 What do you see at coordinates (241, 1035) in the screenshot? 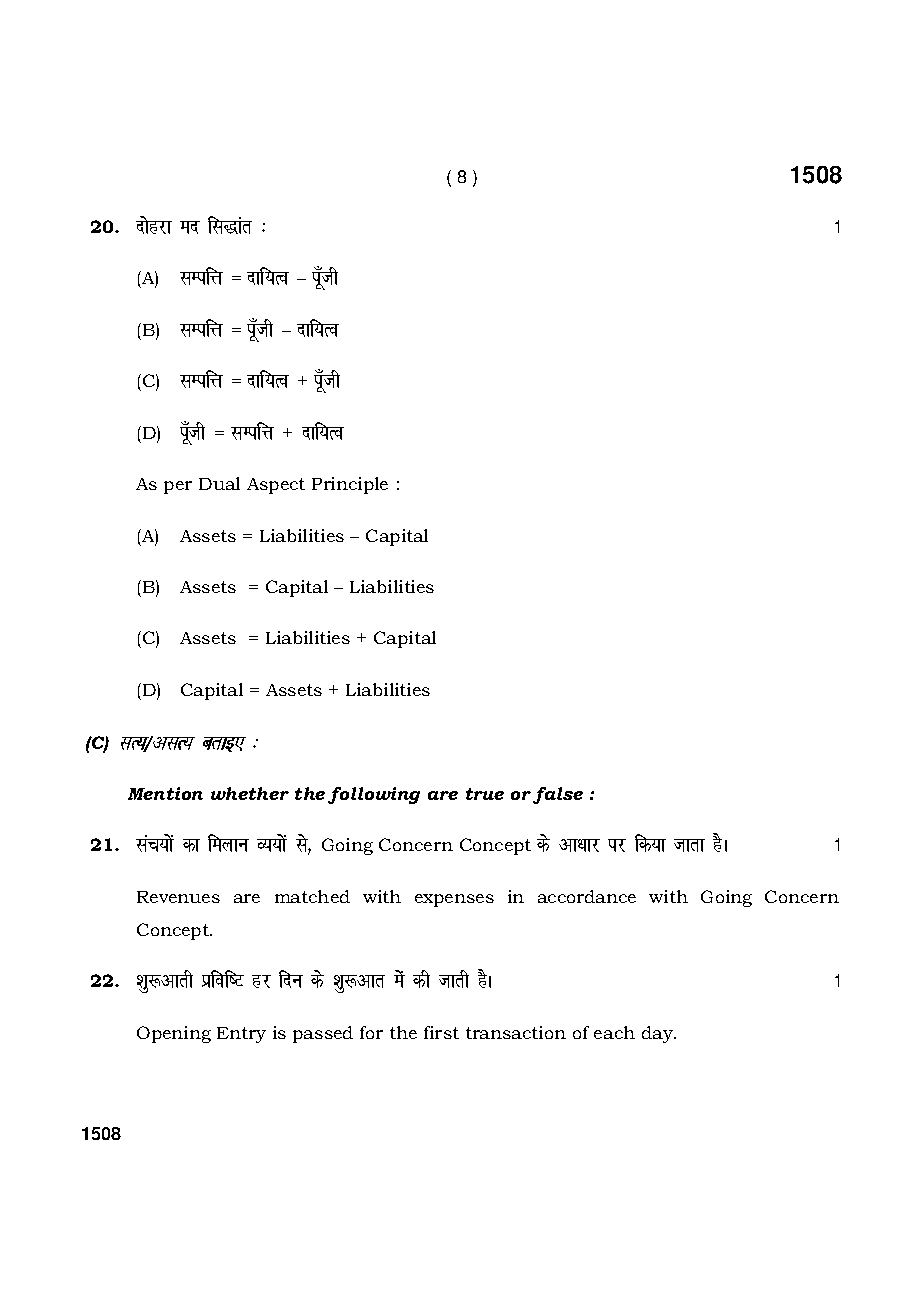
I see `Entry` at bounding box center [241, 1035].
